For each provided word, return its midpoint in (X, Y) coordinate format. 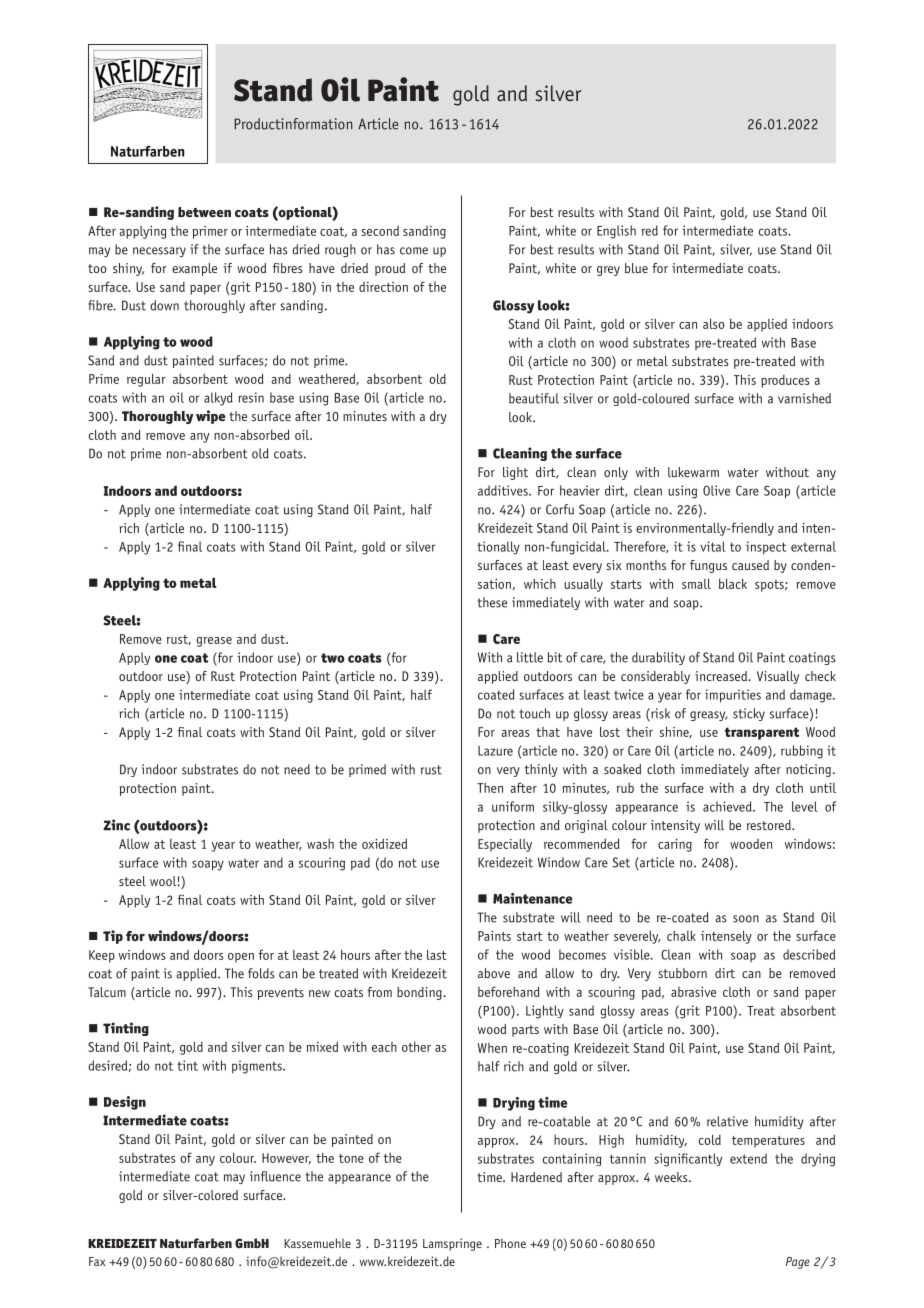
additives (504, 490)
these (492, 602)
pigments (258, 1067)
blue (636, 268)
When (492, 1048)
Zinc (116, 825)
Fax (97, 1261)
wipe (211, 417)
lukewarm (693, 472)
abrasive (693, 992)
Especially (505, 845)
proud (390, 269)
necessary (159, 252)
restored (770, 825)
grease (214, 642)
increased (722, 676)
